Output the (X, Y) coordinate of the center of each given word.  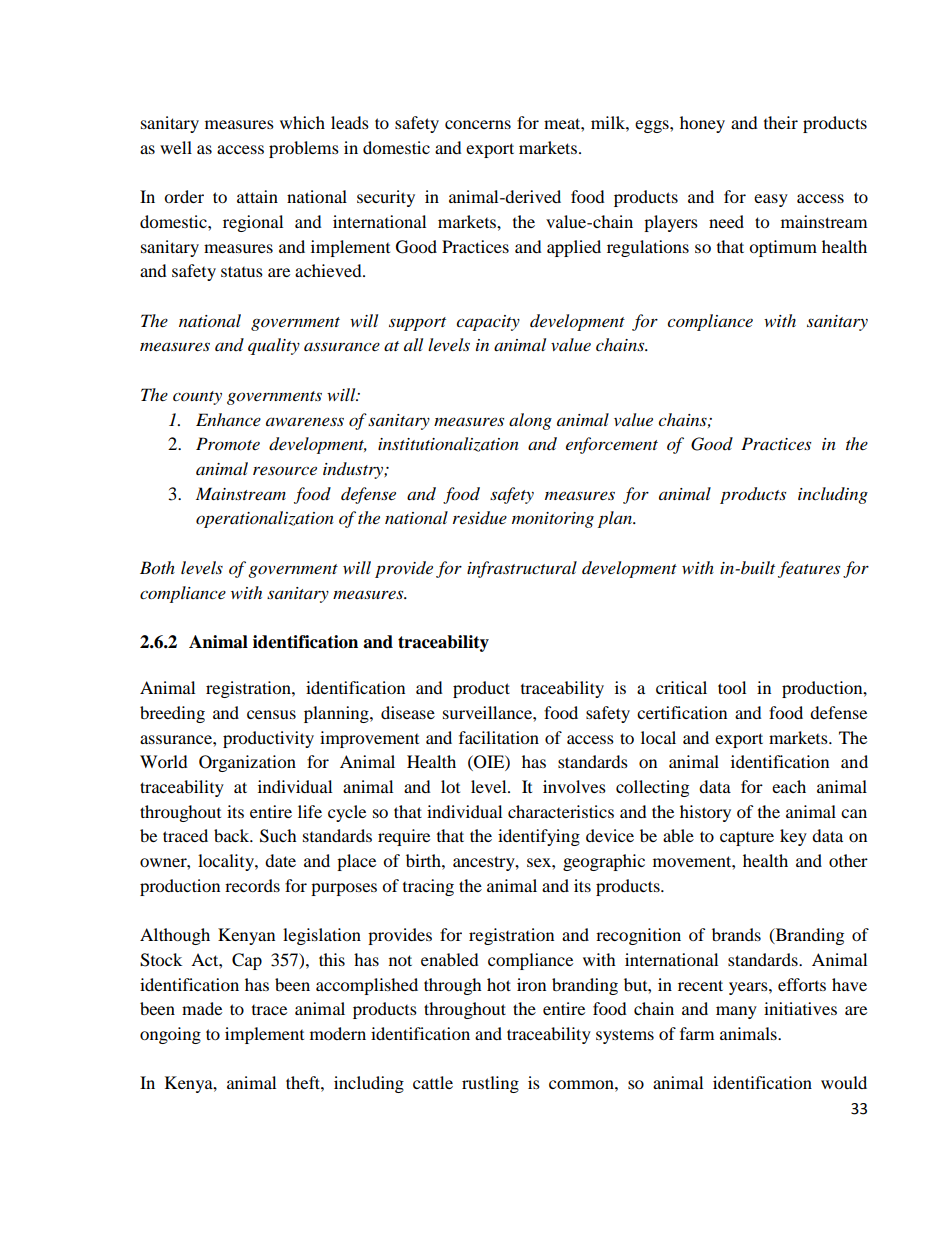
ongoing (170, 1035)
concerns (478, 124)
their (781, 122)
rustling (490, 1084)
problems (304, 149)
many (736, 1012)
